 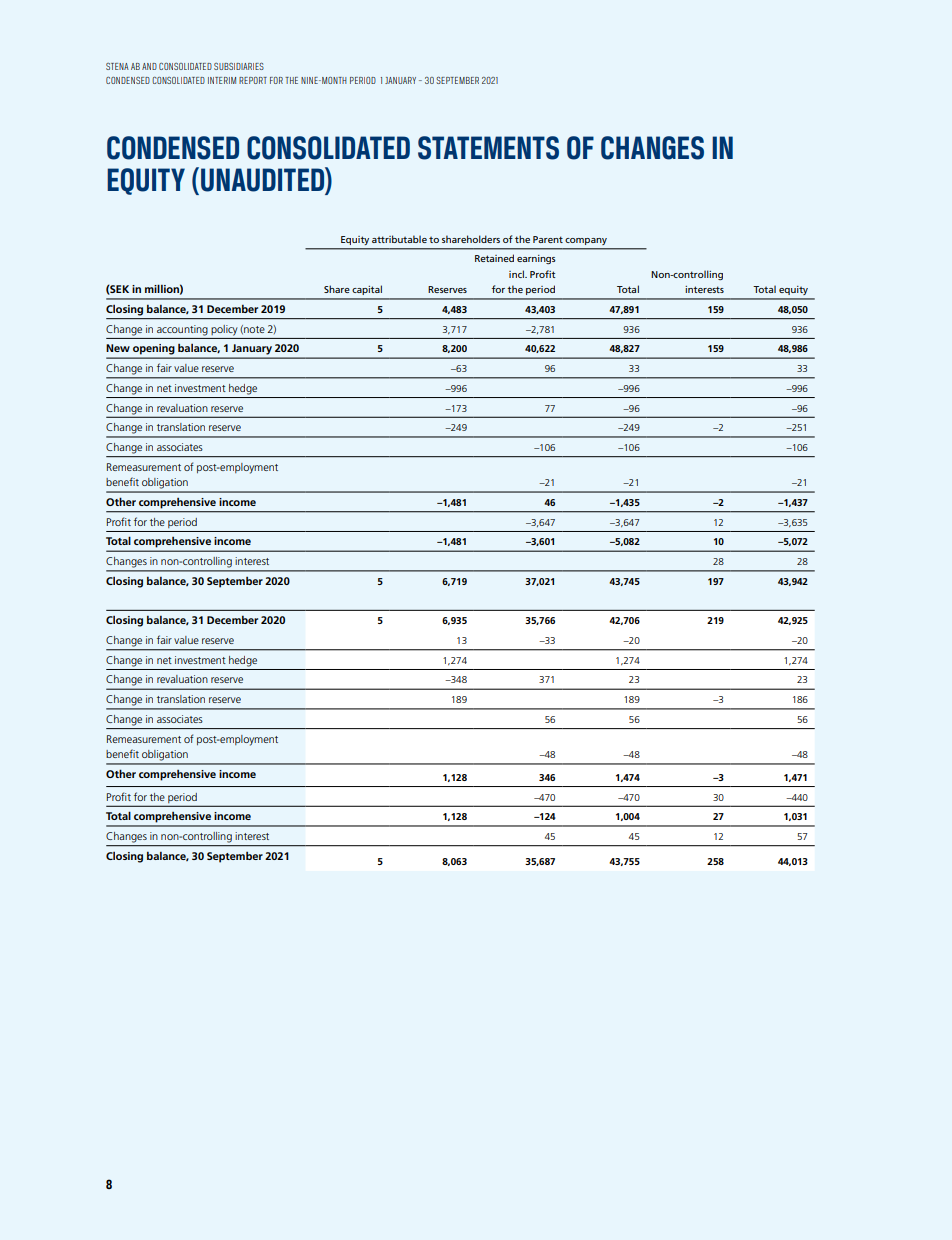 I want to click on Retained, so click(x=494, y=258).
